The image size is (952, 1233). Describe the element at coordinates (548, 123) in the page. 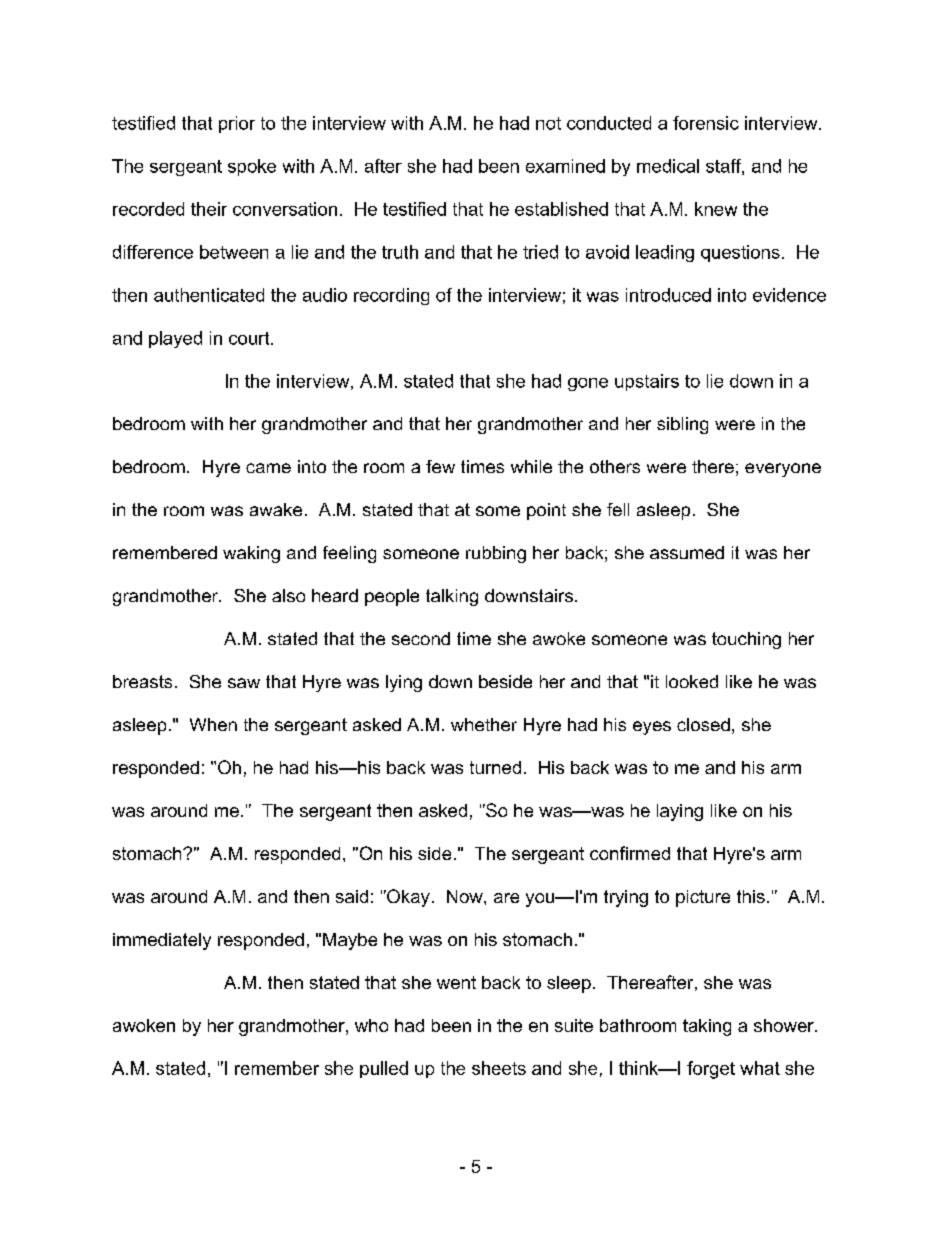

I see `not` at that location.
